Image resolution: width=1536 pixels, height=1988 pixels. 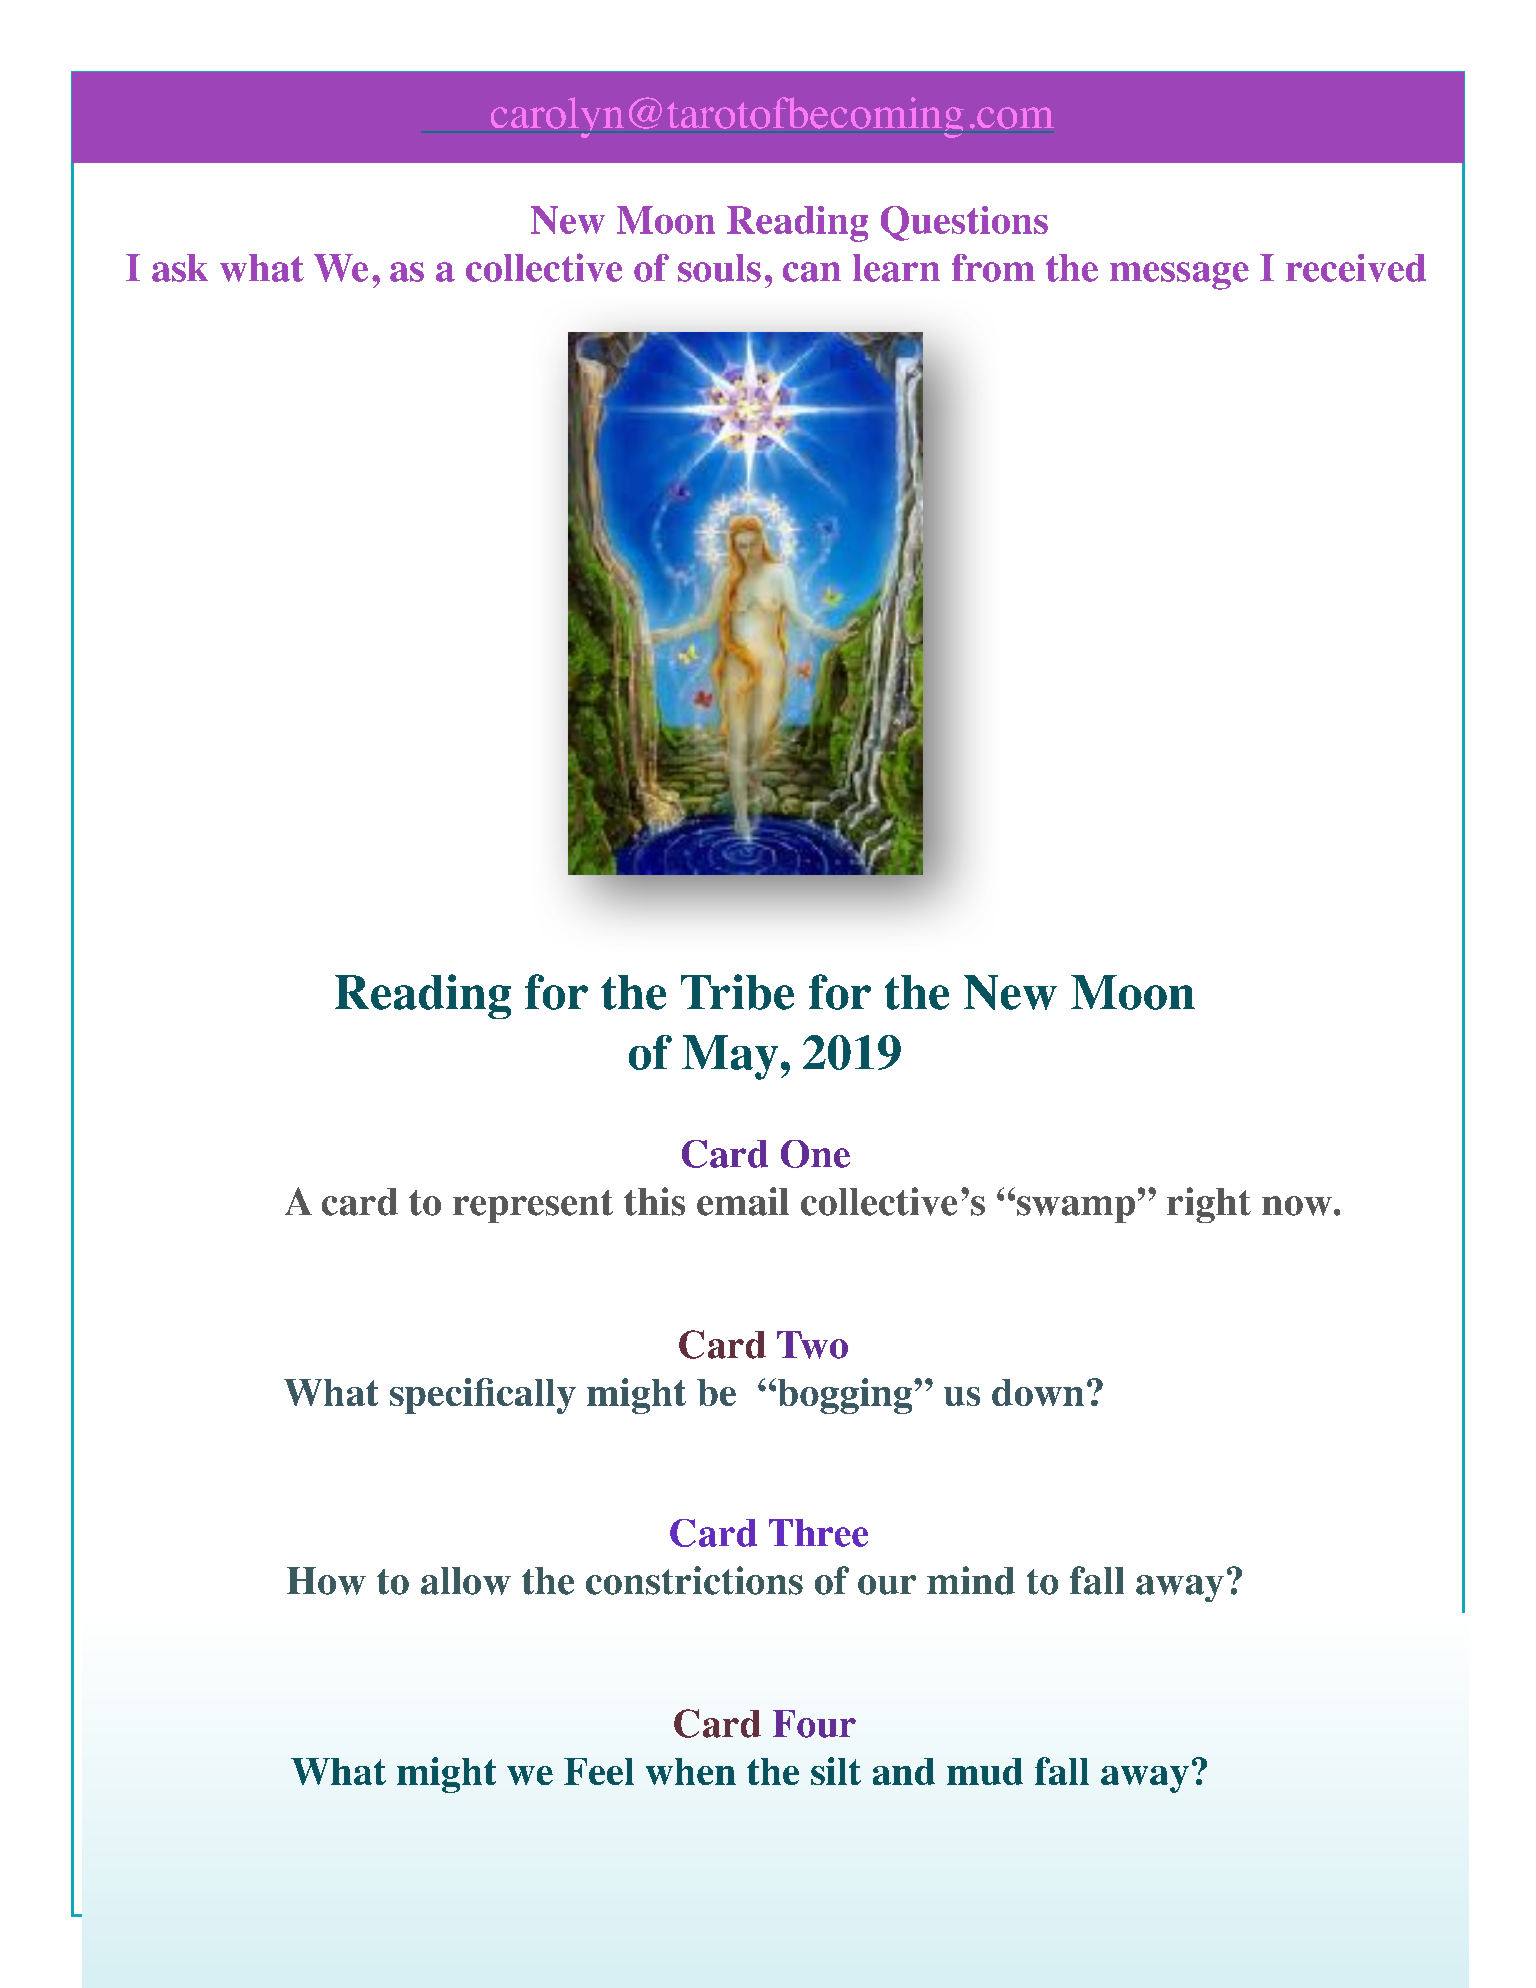 What do you see at coordinates (1179, 276) in the page?
I see `message` at bounding box center [1179, 276].
